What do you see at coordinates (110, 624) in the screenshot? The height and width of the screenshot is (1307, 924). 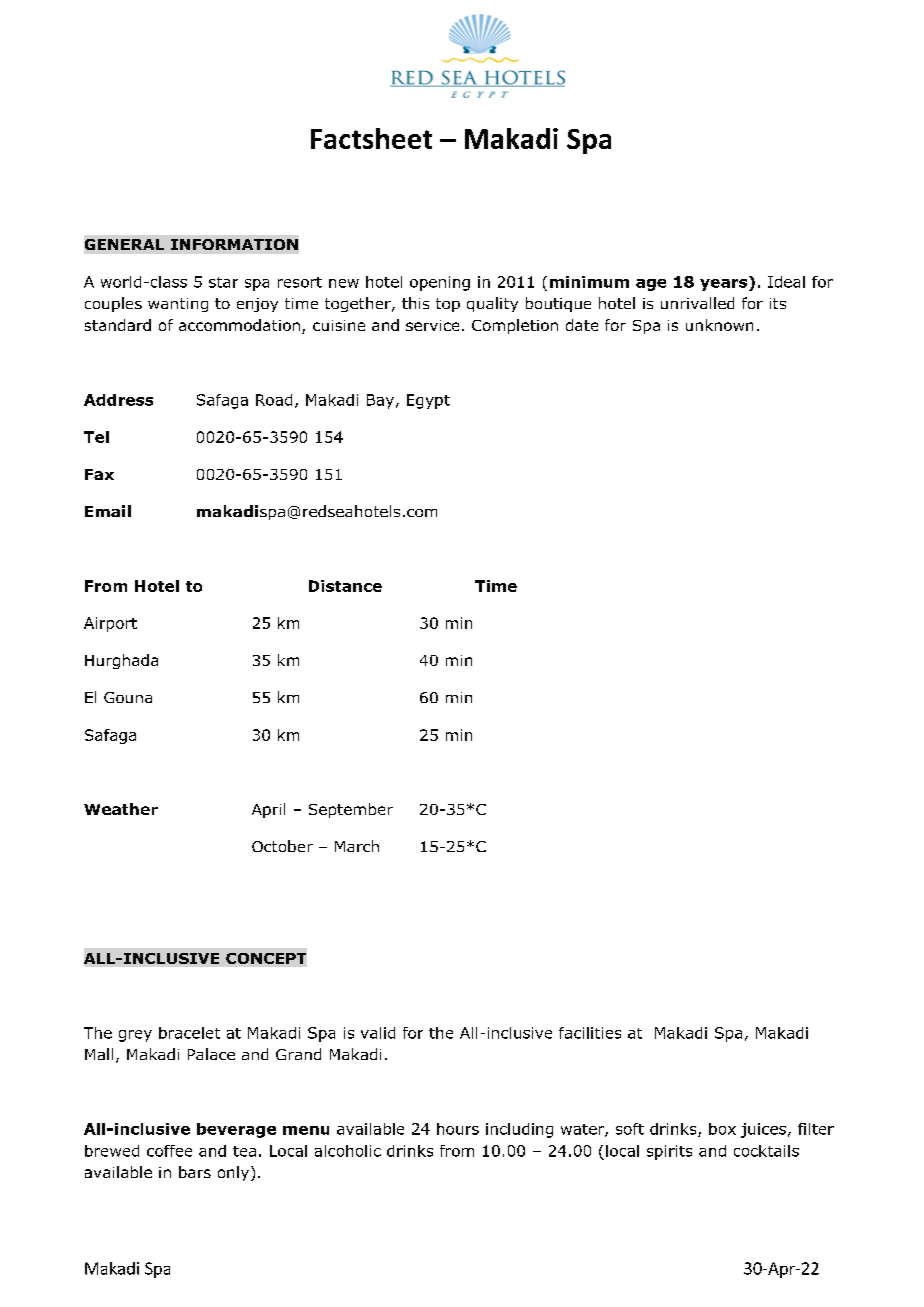 I see `Airport` at bounding box center [110, 624].
